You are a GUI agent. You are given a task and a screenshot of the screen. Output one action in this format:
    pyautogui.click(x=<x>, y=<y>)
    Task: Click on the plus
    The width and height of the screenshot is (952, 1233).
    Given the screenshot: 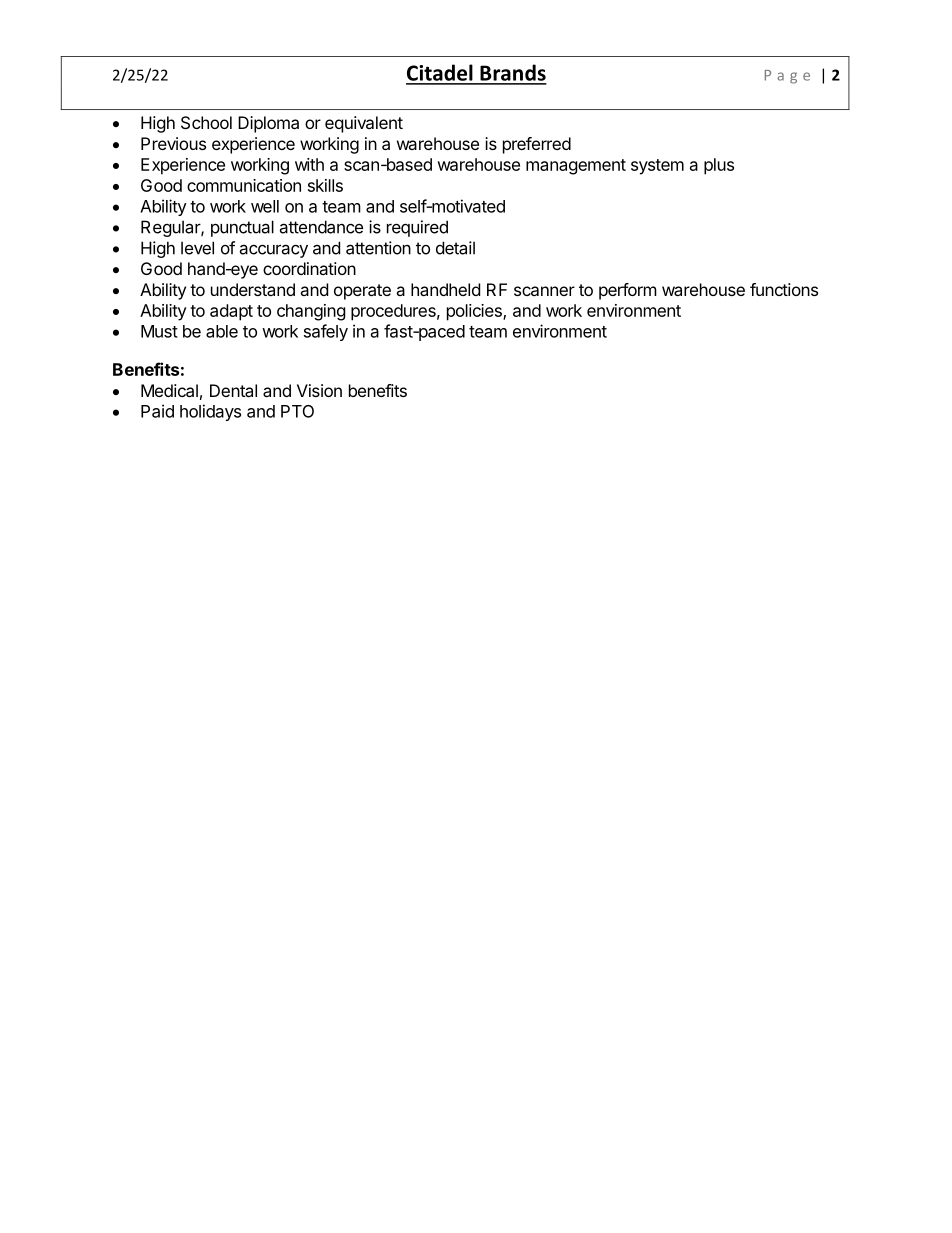 What is the action you would take?
    pyautogui.click(x=719, y=166)
